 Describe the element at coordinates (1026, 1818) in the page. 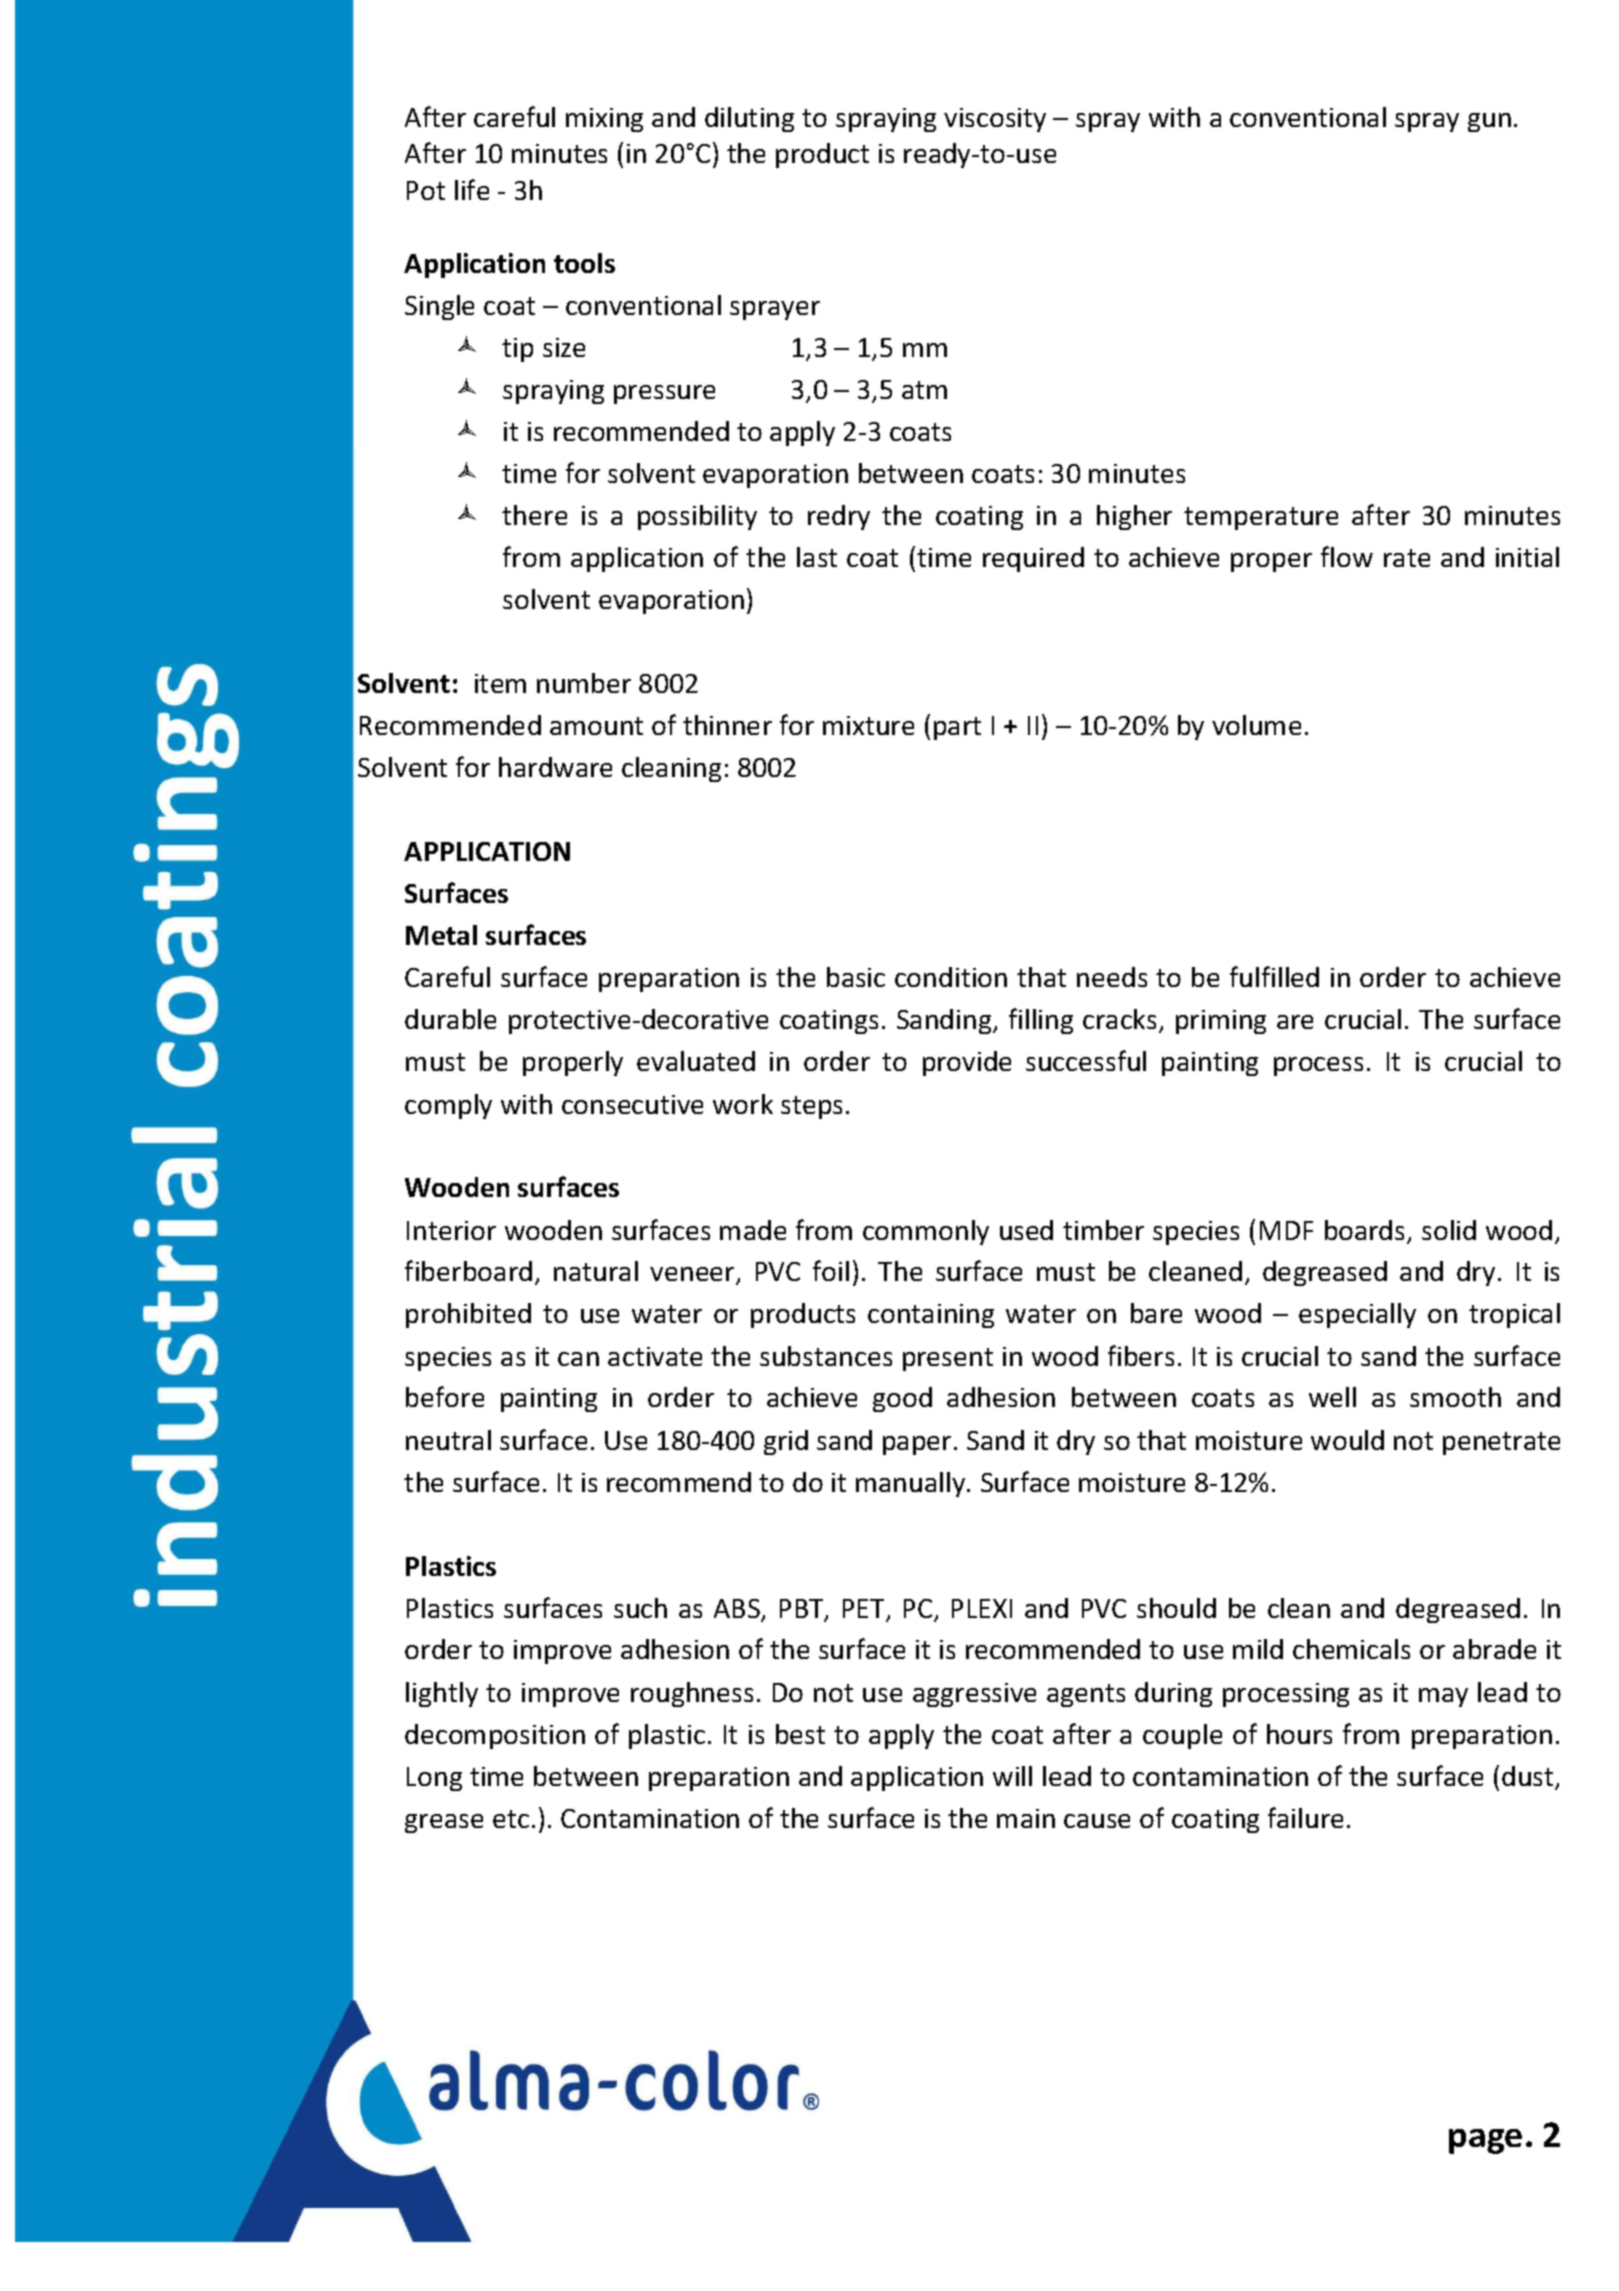

I see `main` at that location.
